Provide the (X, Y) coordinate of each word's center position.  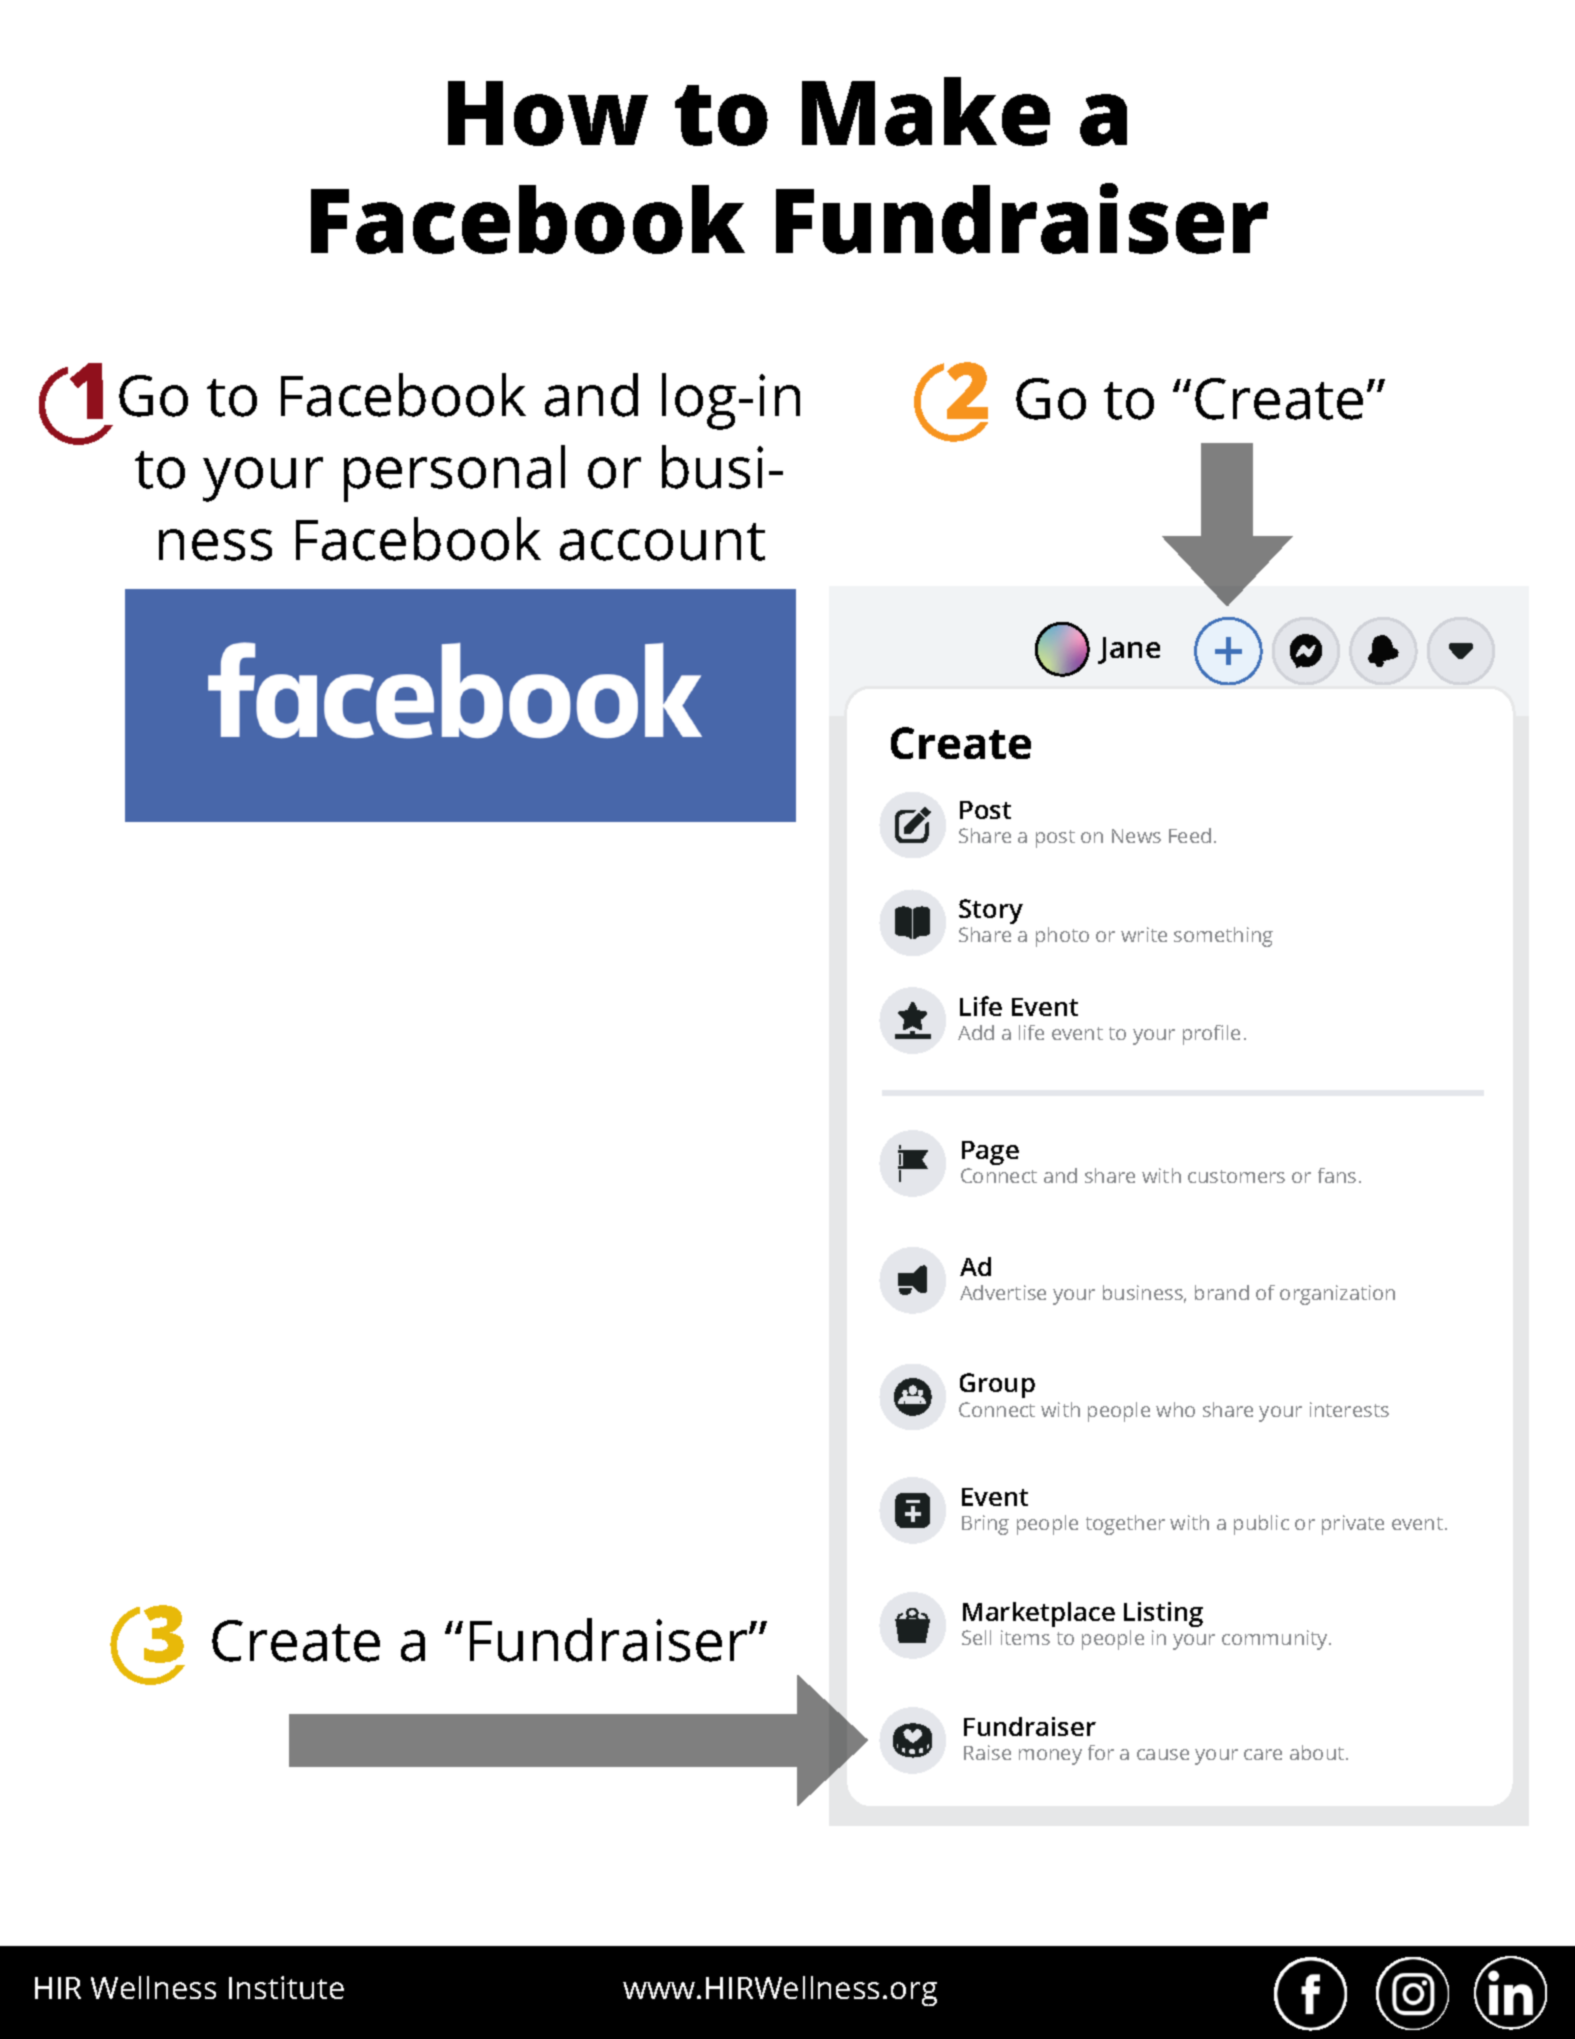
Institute (286, 1987)
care (1263, 1754)
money (1050, 1757)
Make (926, 111)
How (548, 113)
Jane (1129, 650)
